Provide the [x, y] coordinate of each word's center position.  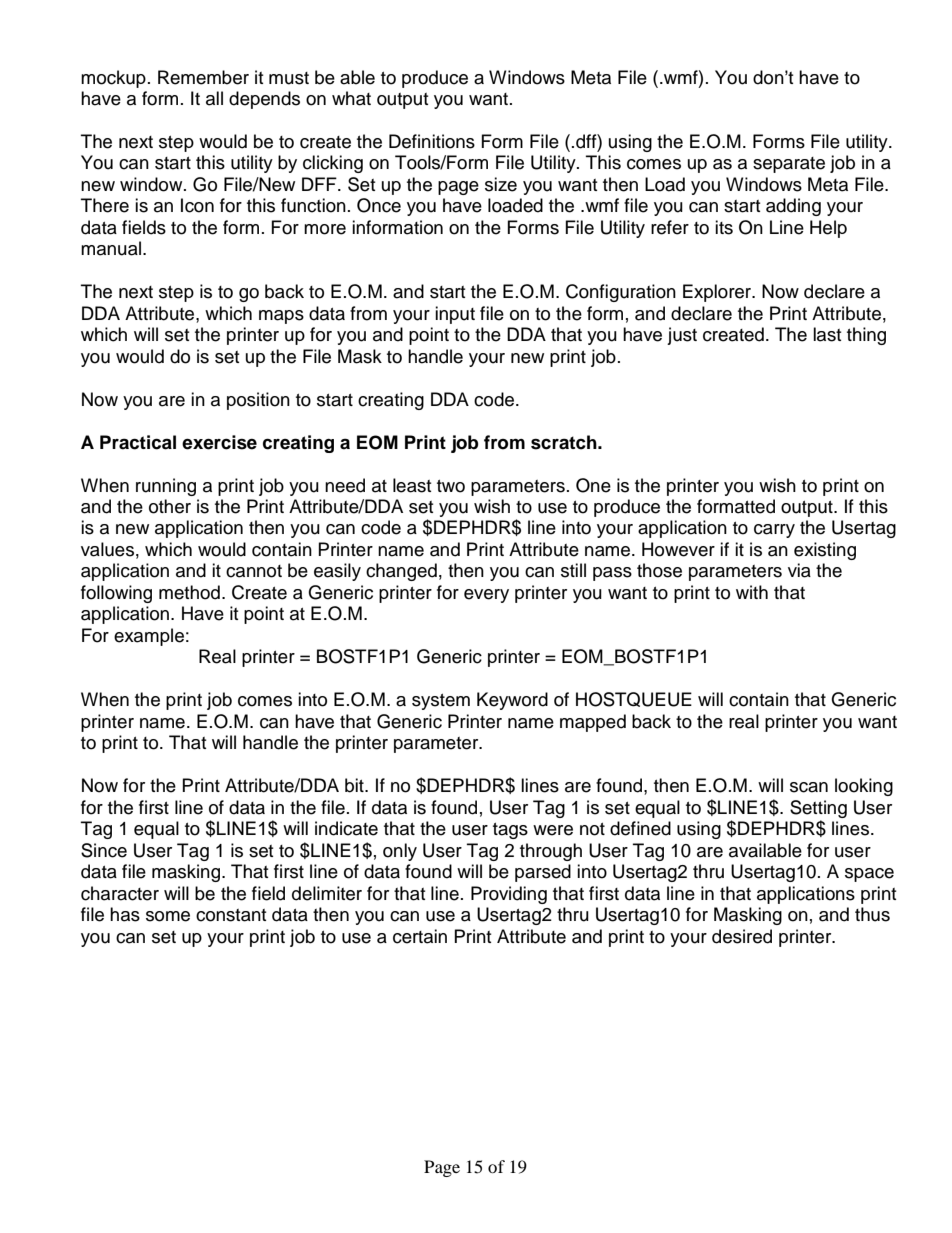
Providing [509, 895]
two [451, 486]
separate [789, 165]
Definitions [432, 141]
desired [742, 936]
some [168, 916]
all [214, 98]
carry [774, 531]
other [170, 506]
